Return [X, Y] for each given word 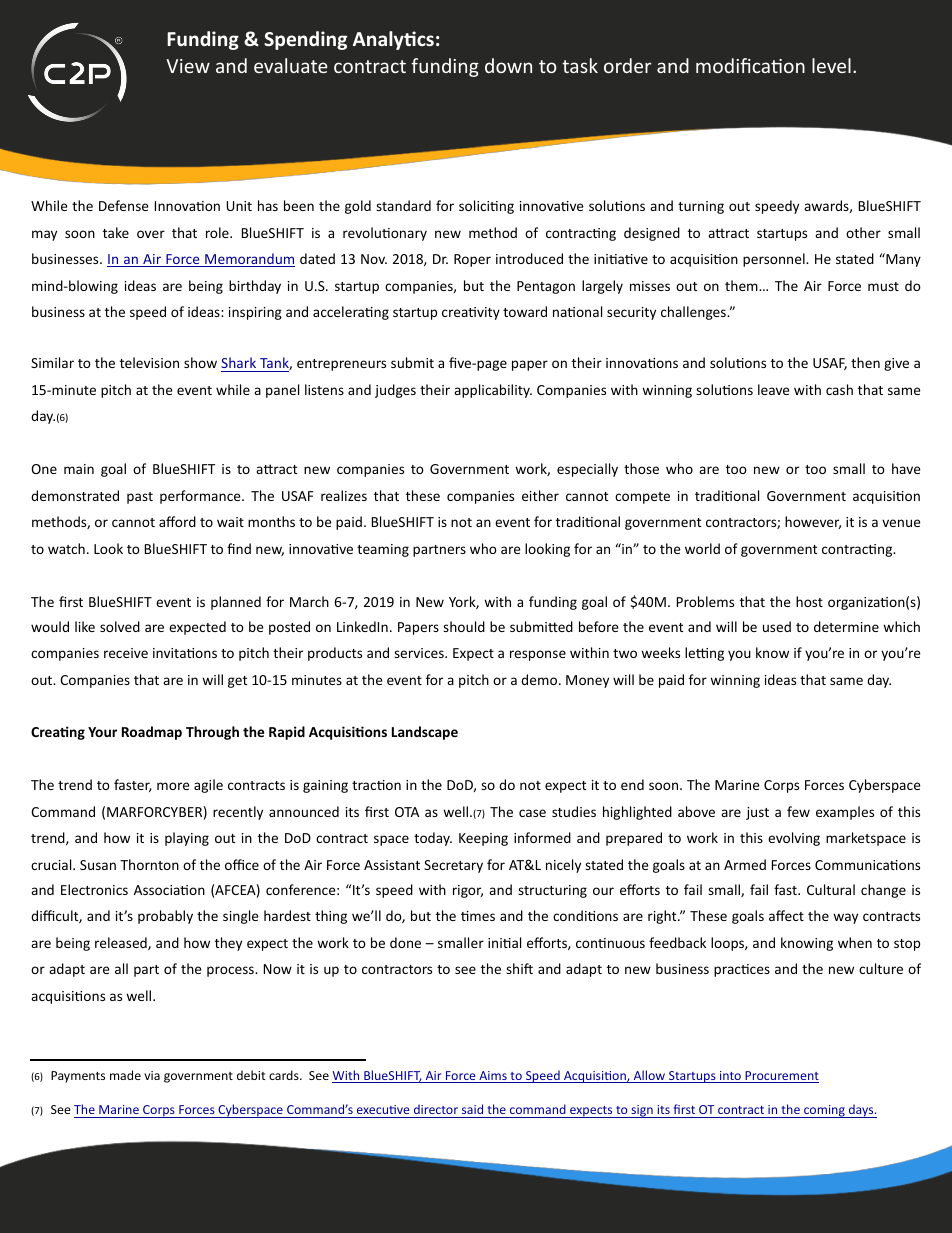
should [464, 626]
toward [525, 311]
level [831, 65]
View [188, 66]
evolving [794, 839]
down [508, 65]
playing [187, 839]
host [809, 601]
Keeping [483, 839]
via [152, 1075]
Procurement [781, 1077]
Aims [493, 1077]
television [149, 362]
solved [120, 626]
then [865, 362]
